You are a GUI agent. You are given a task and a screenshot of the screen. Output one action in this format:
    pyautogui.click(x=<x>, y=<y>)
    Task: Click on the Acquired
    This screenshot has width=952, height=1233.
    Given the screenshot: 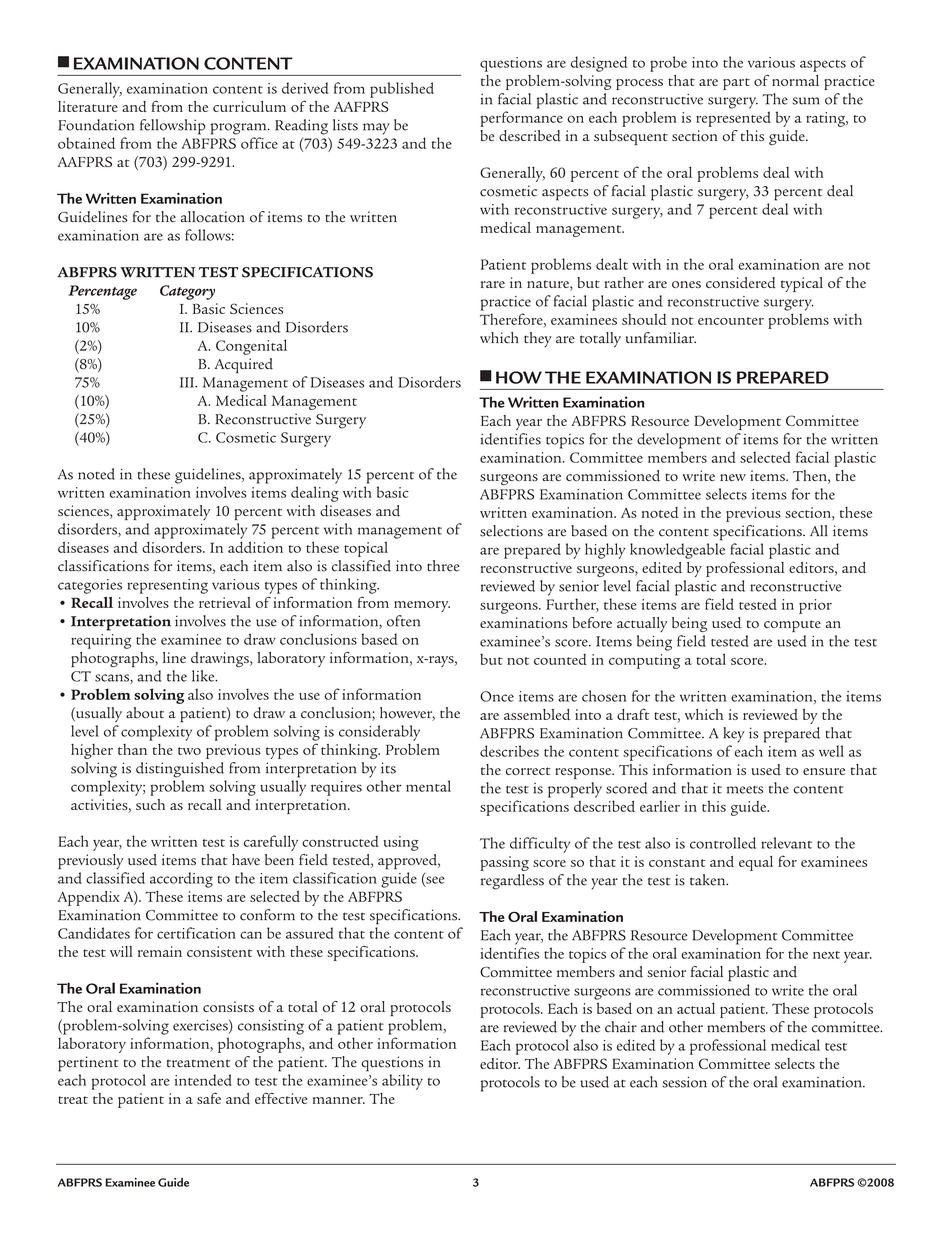 What is the action you would take?
    pyautogui.click(x=244, y=366)
